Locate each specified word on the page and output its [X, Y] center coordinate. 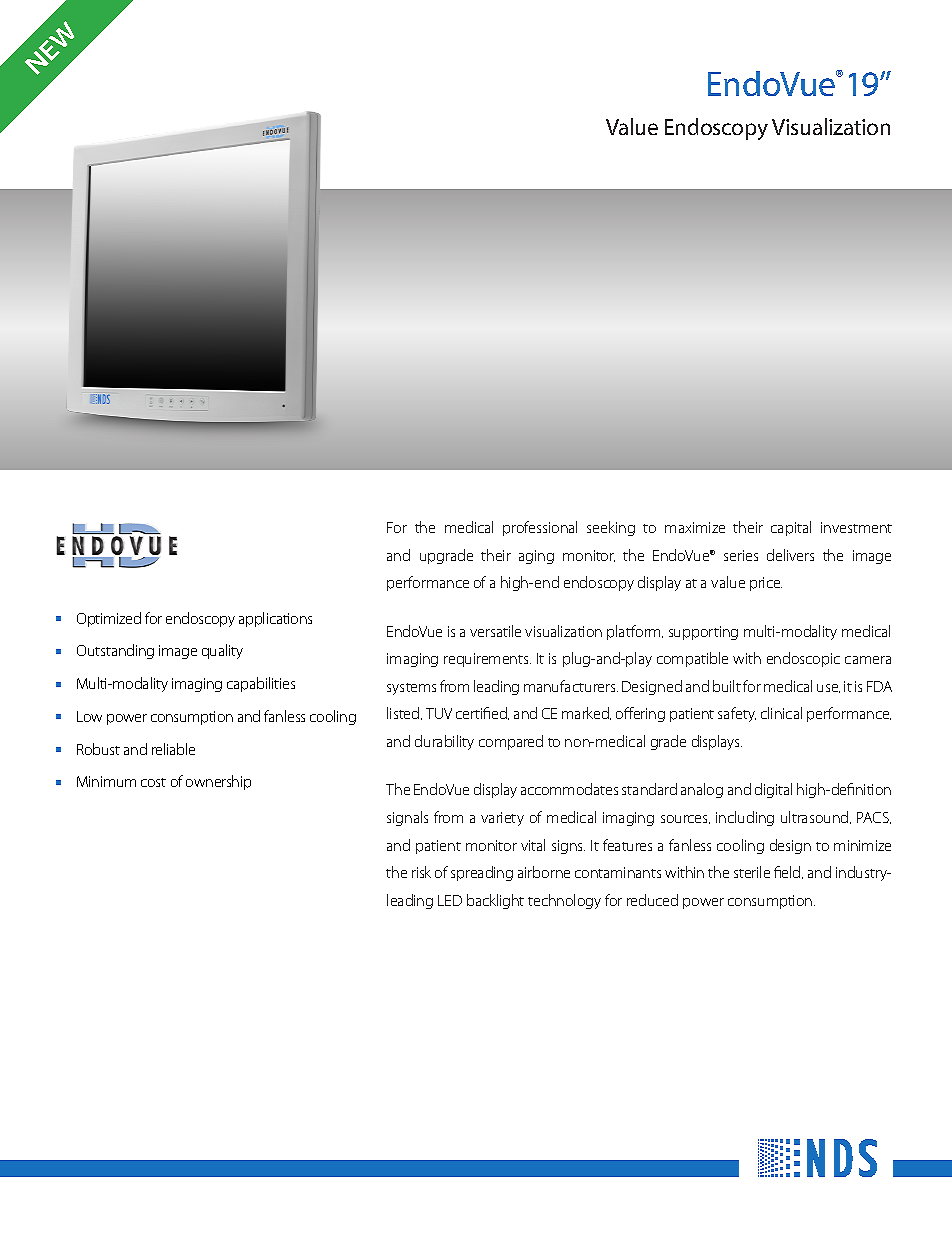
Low [89, 716]
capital [791, 528]
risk [421, 872]
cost [153, 782]
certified [482, 713]
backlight [495, 901]
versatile [495, 631]
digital [773, 790]
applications [275, 619]
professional [540, 528]
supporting [703, 633]
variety [502, 819]
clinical [781, 713]
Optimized [109, 619]
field [788, 872]
